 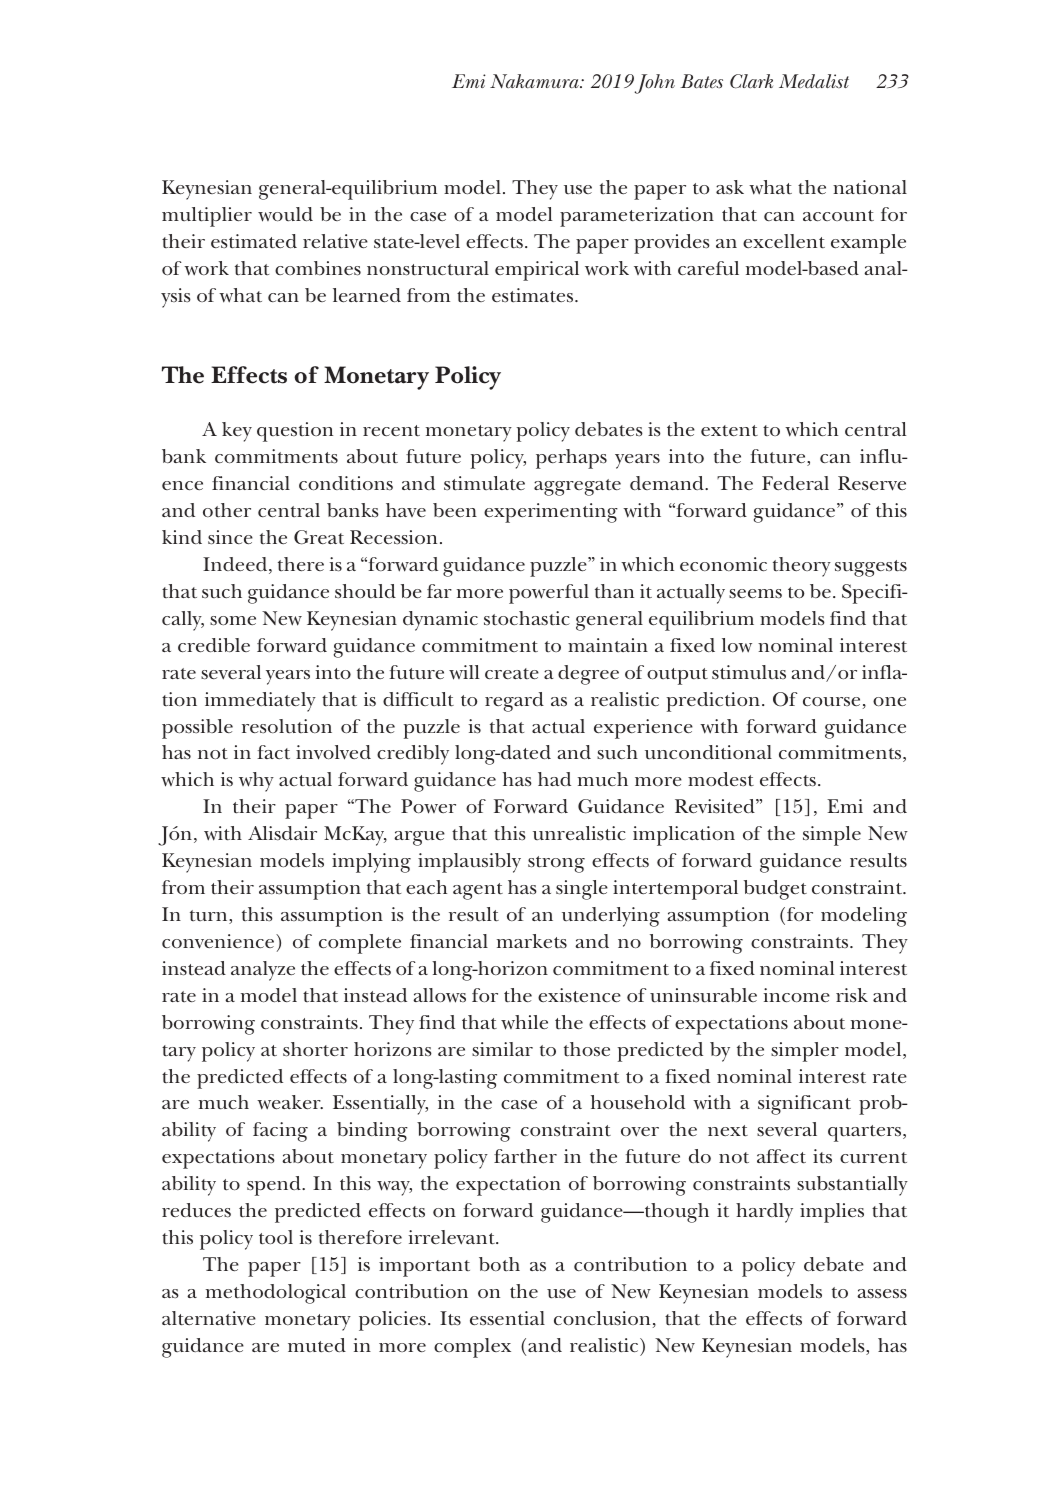 I want to click on theory, so click(x=802, y=567).
